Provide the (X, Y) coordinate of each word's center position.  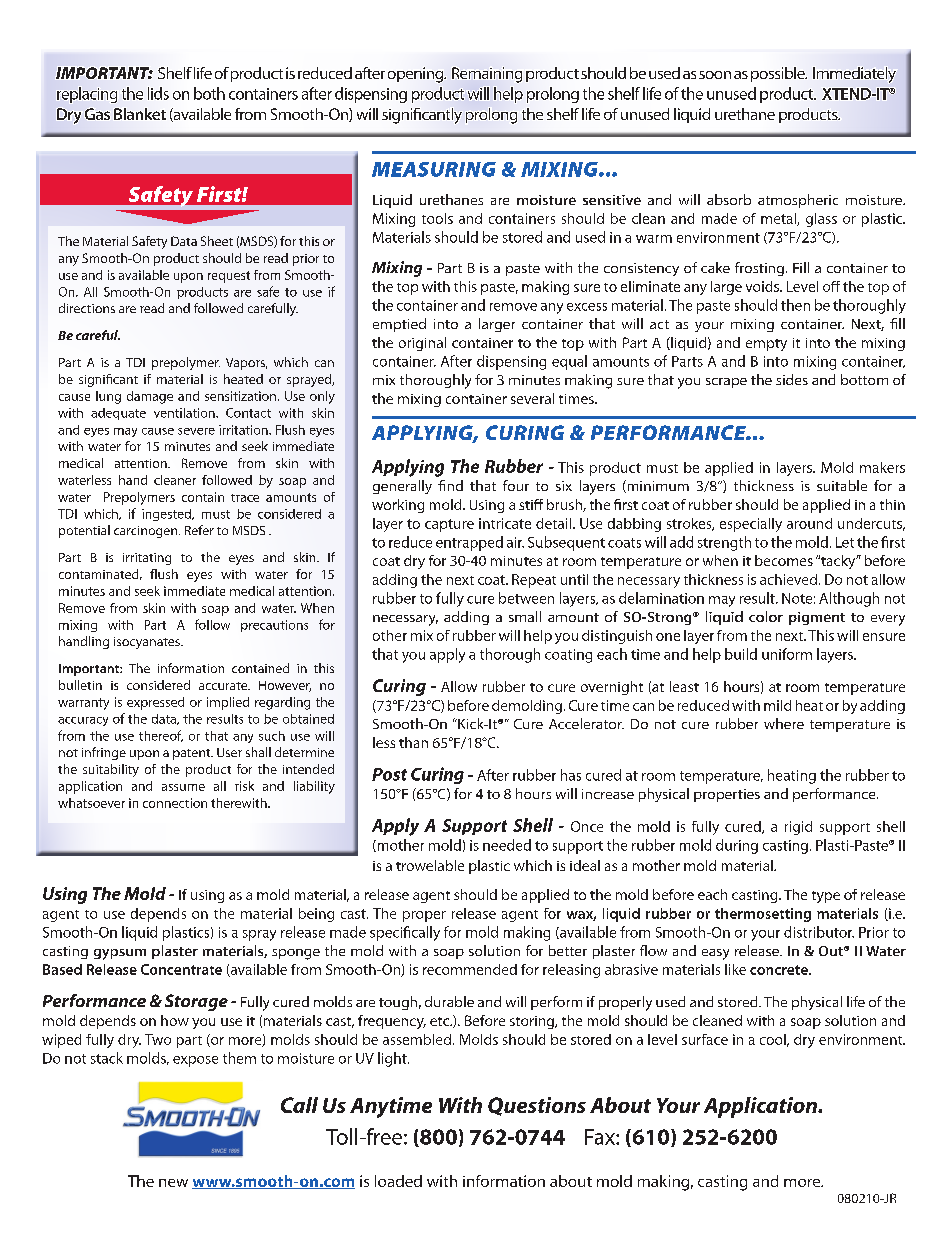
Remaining (487, 75)
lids (158, 93)
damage (150, 397)
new (173, 1183)
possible (779, 74)
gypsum (120, 954)
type (826, 897)
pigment (817, 618)
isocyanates (148, 643)
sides (792, 379)
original (422, 344)
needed (507, 845)
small (525, 616)
